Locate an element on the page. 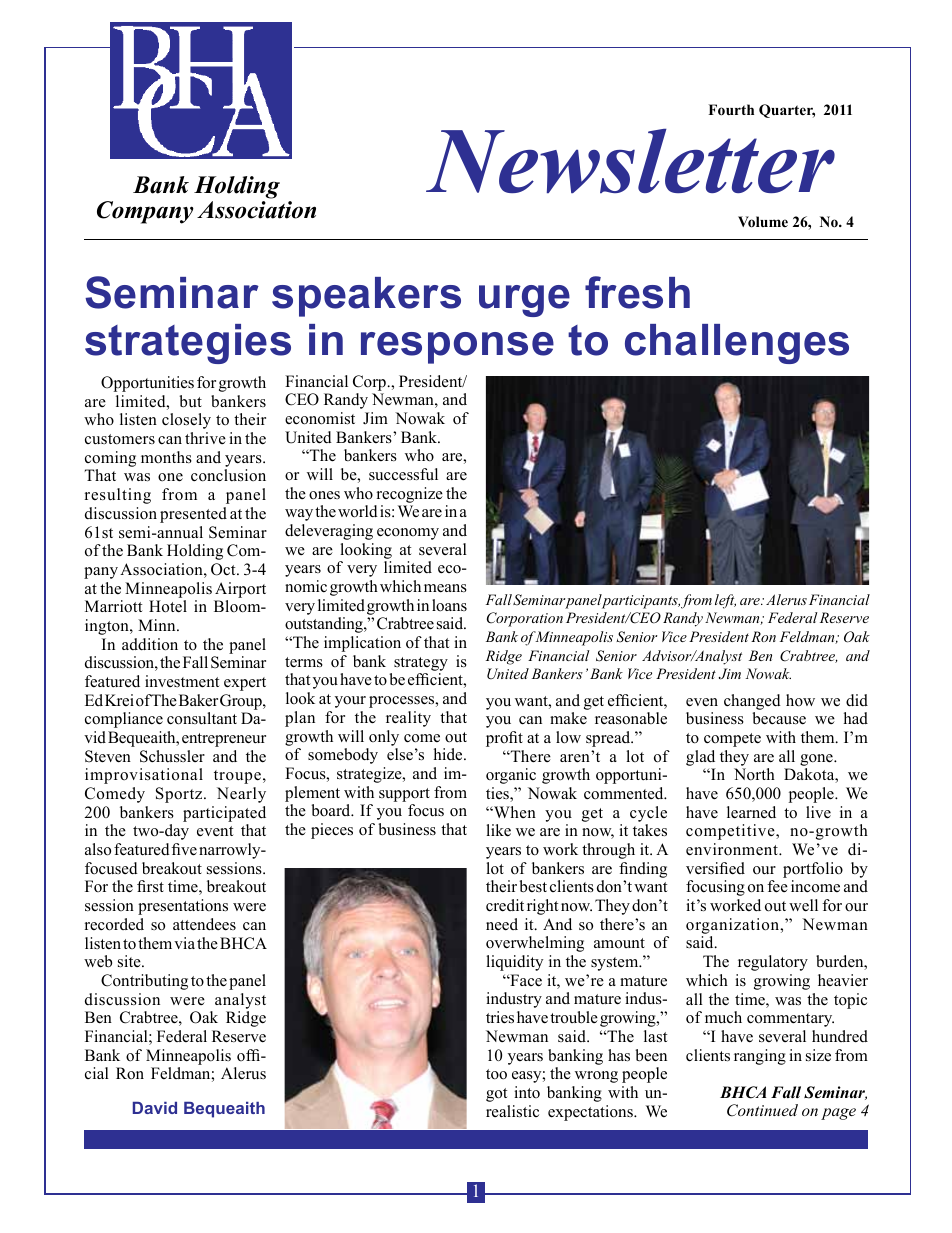 The height and width of the document is (1233, 952). Continued is located at coordinates (762, 1110).
